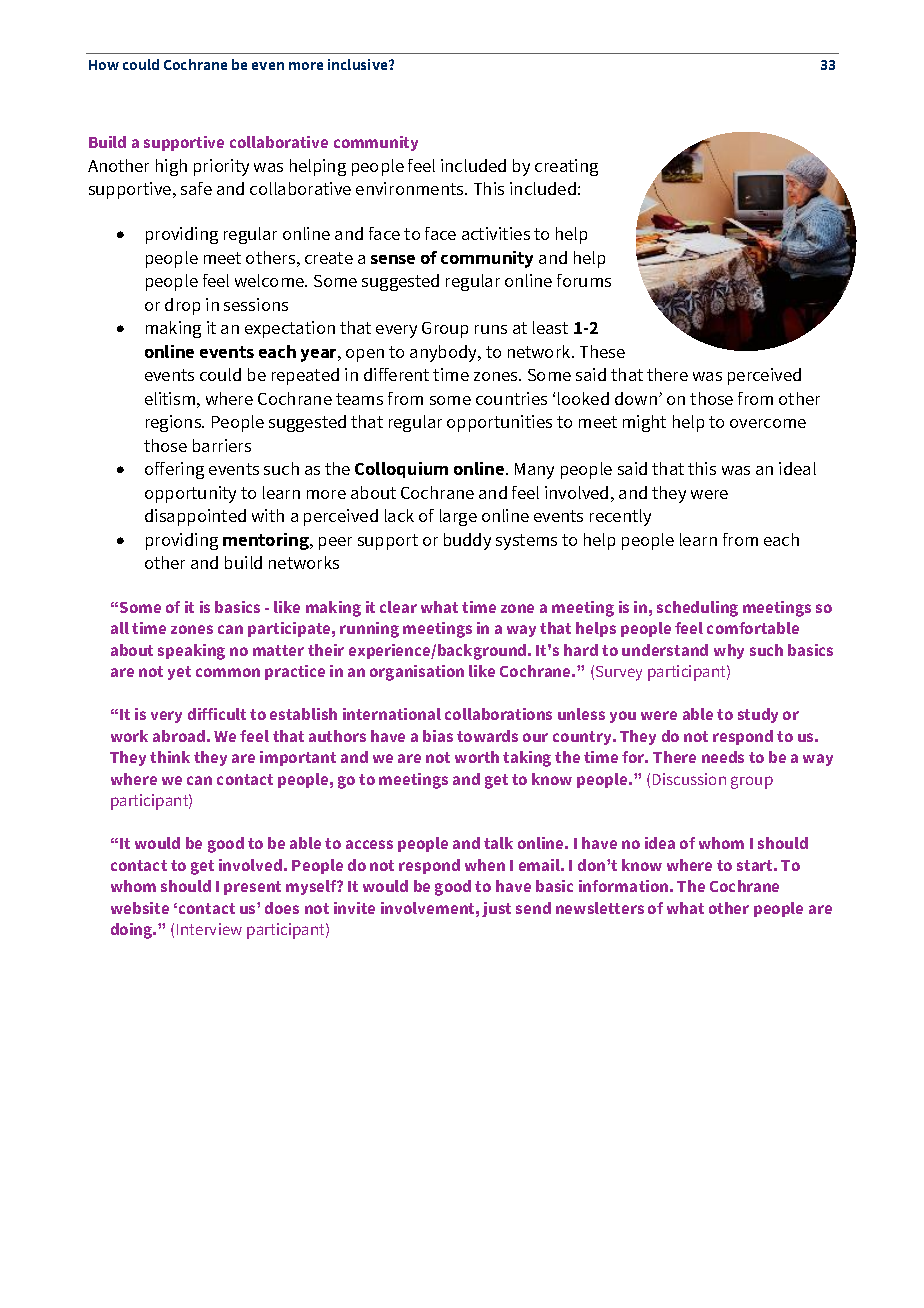 The height and width of the document is (1308, 924). Describe the element at coordinates (140, 908) in the document. I see `website` at that location.
